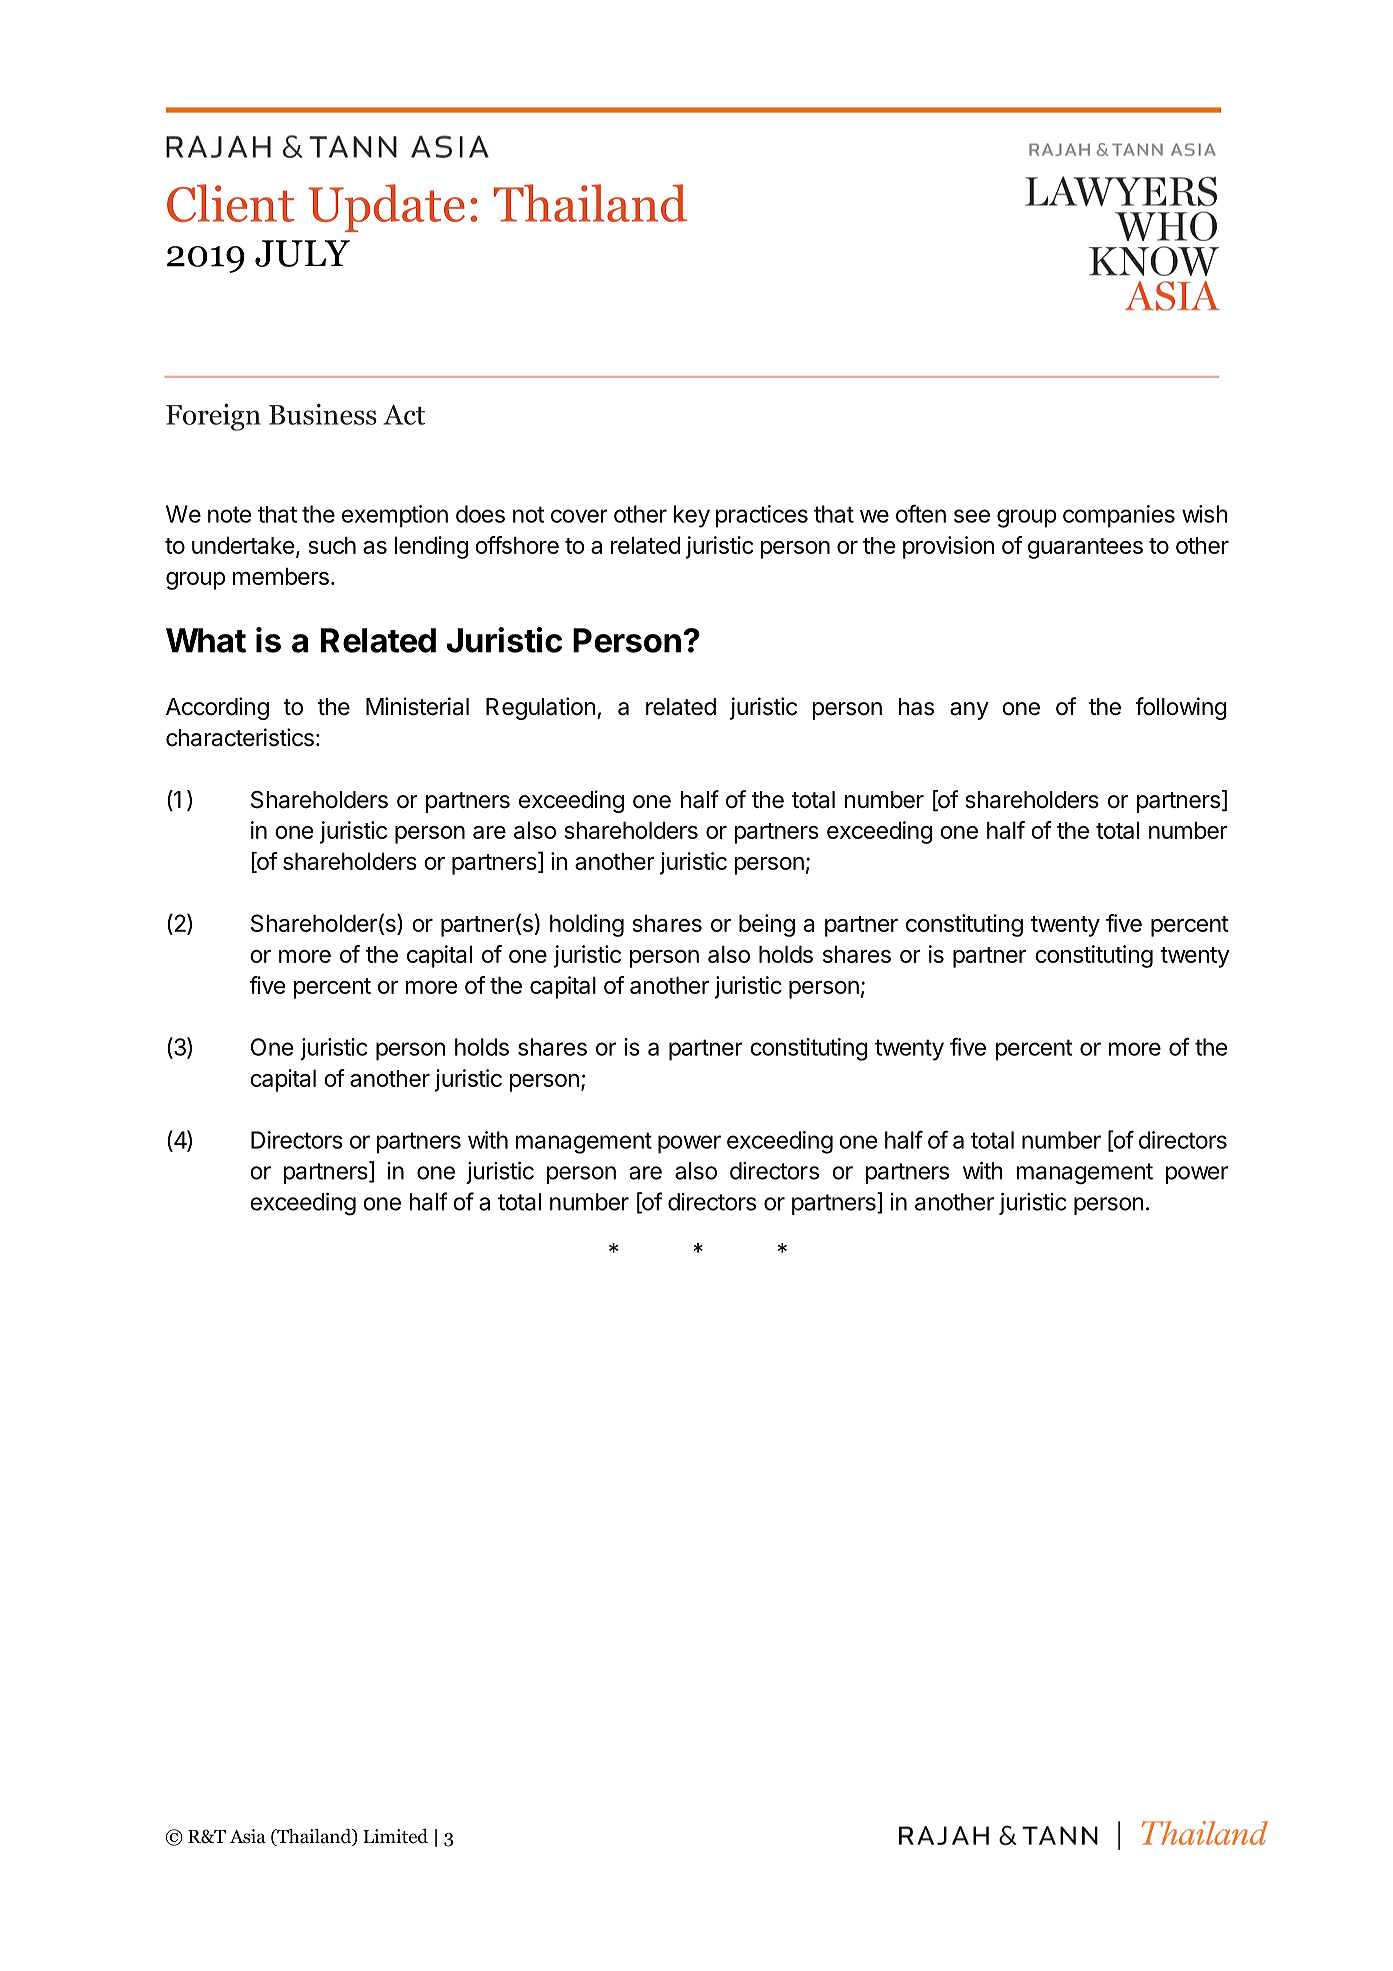 The width and height of the screenshot is (1393, 1971). I want to click on guarantees, so click(1085, 548).
